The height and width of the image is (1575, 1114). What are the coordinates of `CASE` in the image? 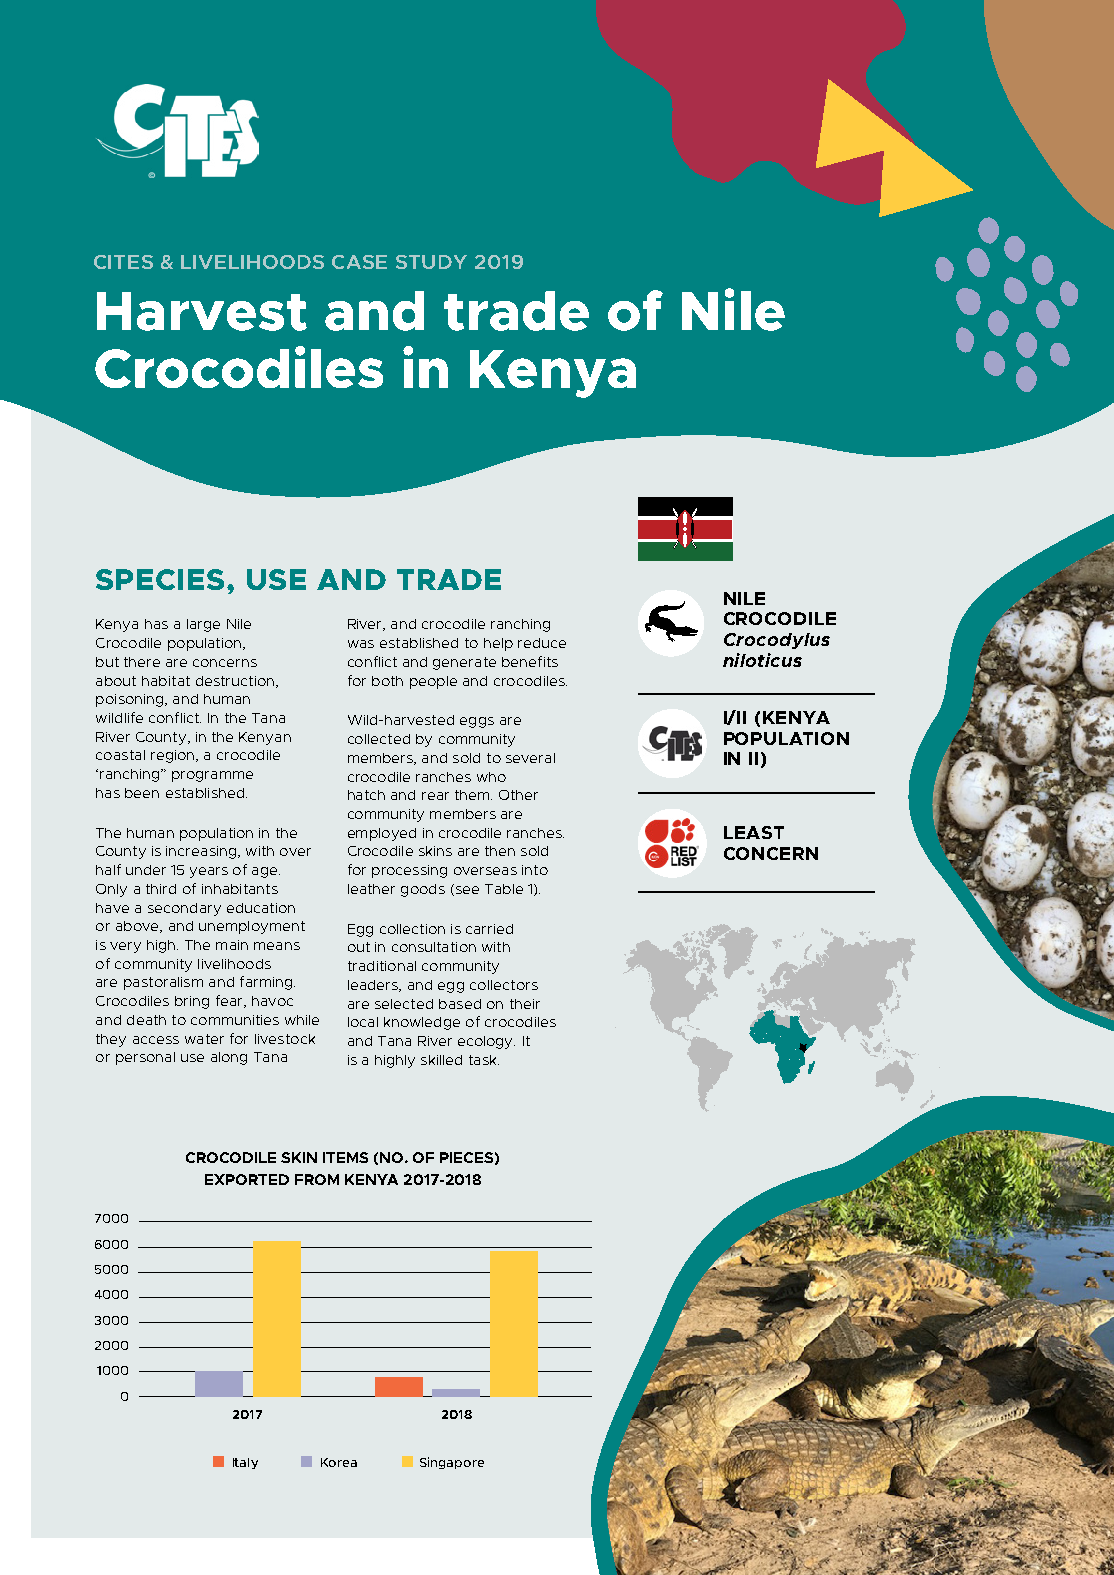 It's located at (359, 262).
